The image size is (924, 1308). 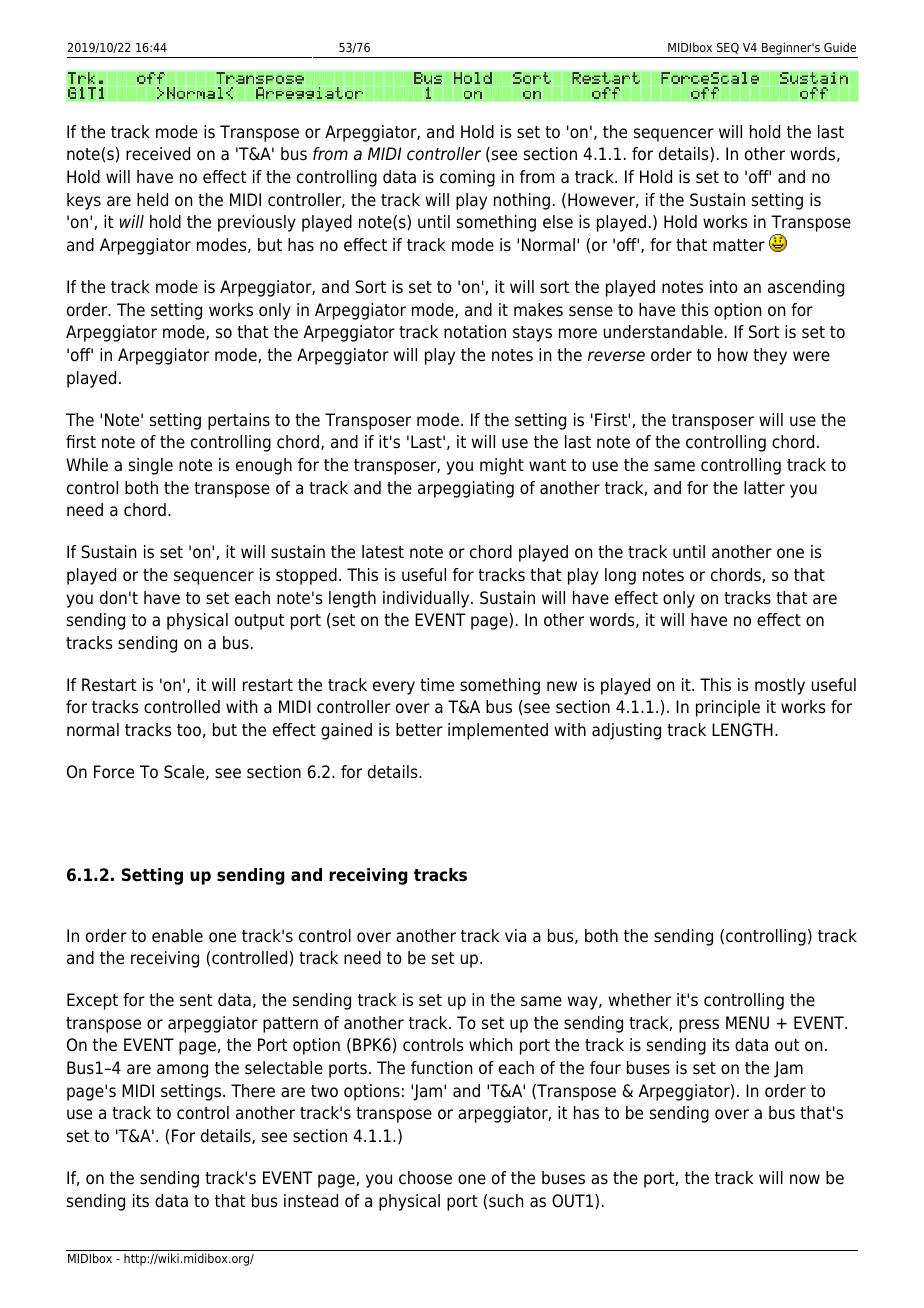 I want to click on choose, so click(x=425, y=1178).
